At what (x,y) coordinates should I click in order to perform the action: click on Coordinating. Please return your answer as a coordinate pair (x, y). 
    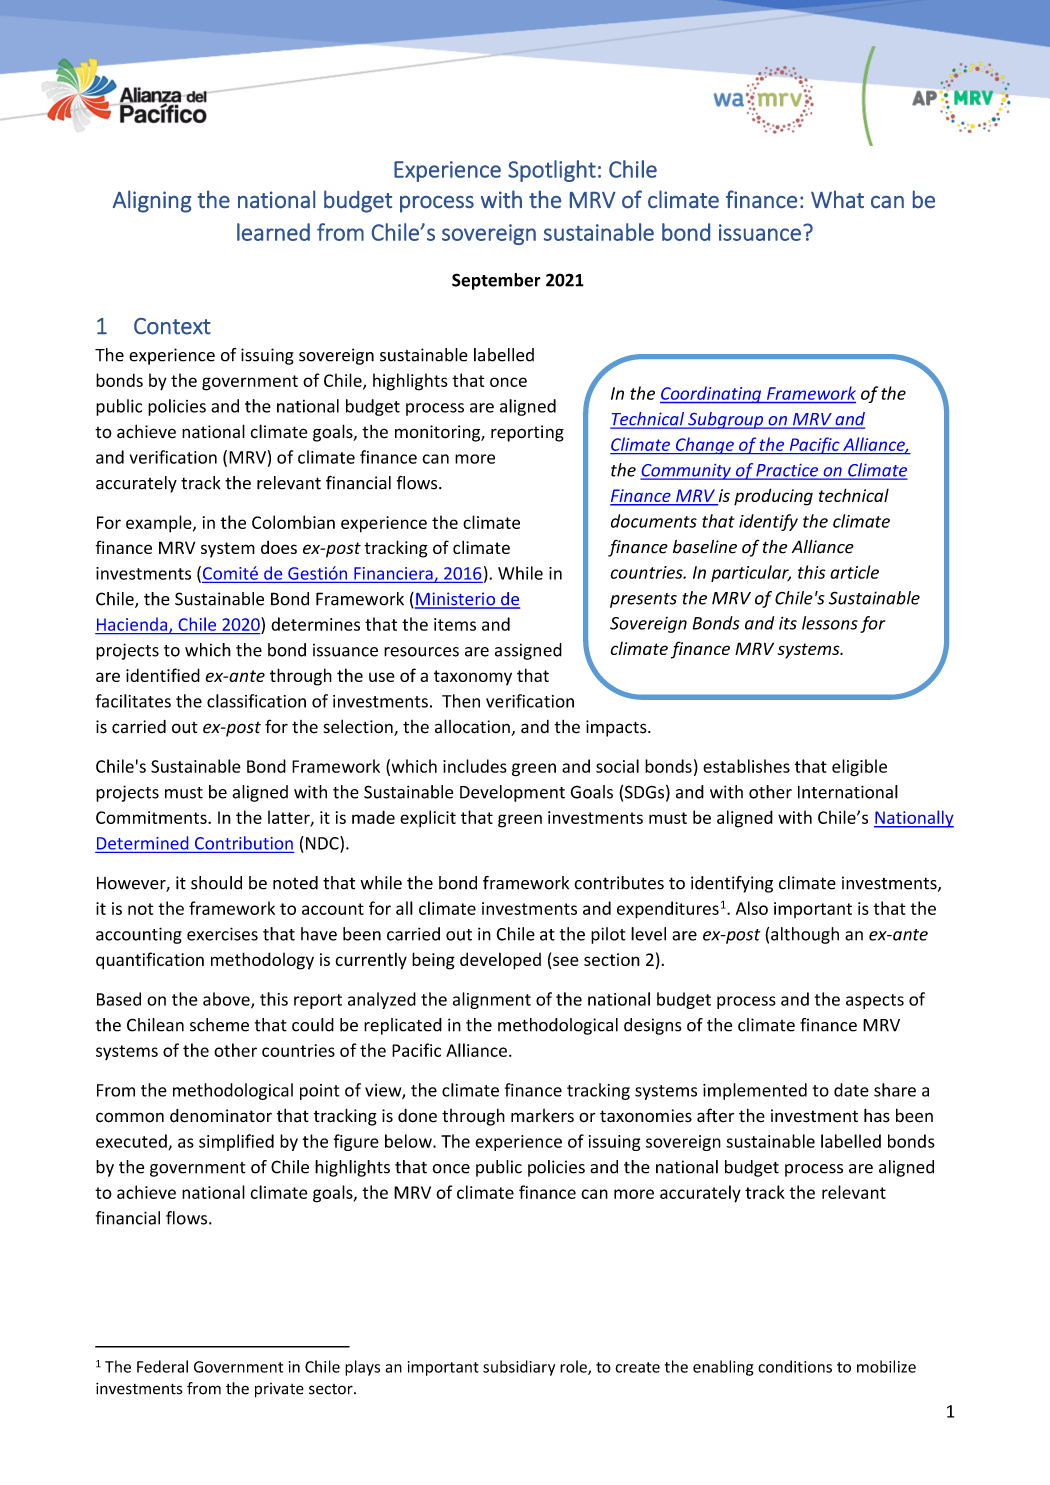
    Looking at the image, I should click on (712, 394).
